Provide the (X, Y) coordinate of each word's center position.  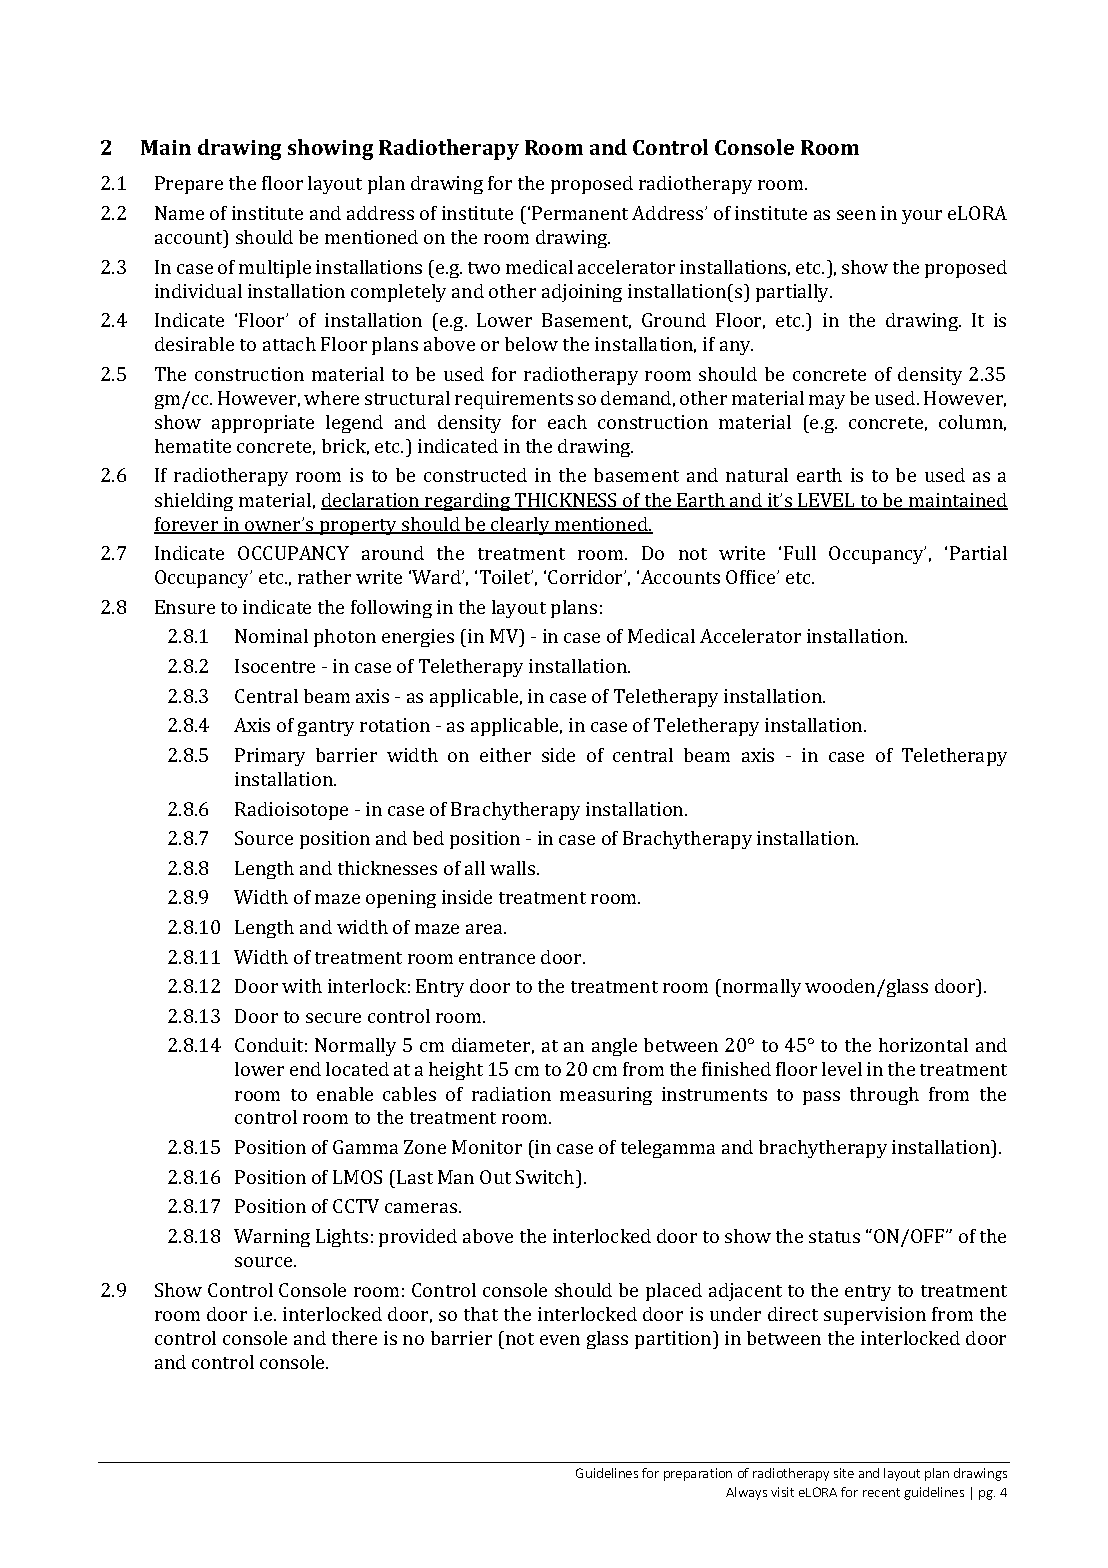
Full (800, 553)
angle (614, 1047)
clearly (520, 526)
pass (821, 1098)
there (354, 1338)
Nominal (271, 636)
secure (333, 1018)
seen (856, 215)
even (560, 1340)
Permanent (580, 213)
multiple (275, 269)
